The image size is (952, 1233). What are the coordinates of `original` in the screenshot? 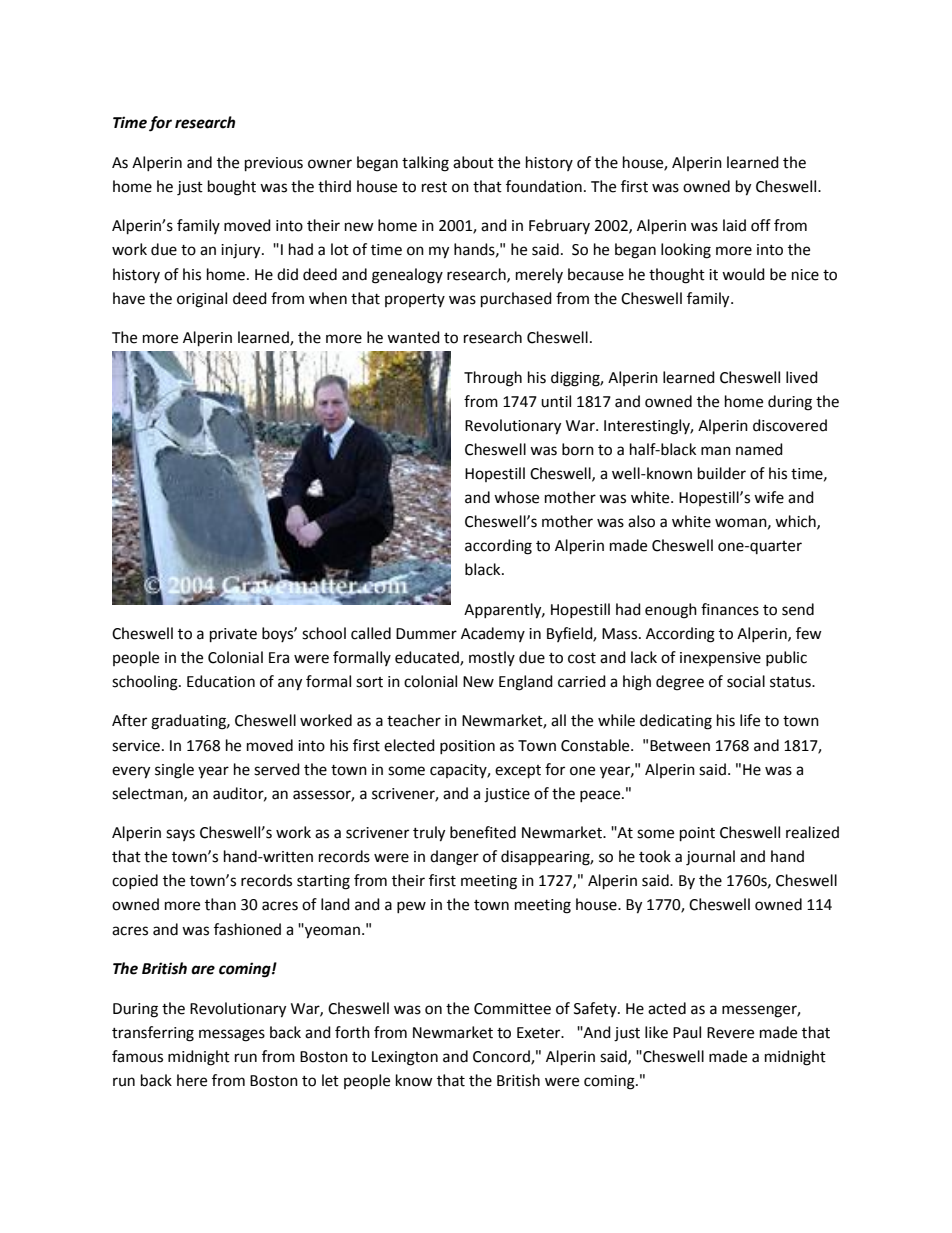 It's located at (202, 300).
